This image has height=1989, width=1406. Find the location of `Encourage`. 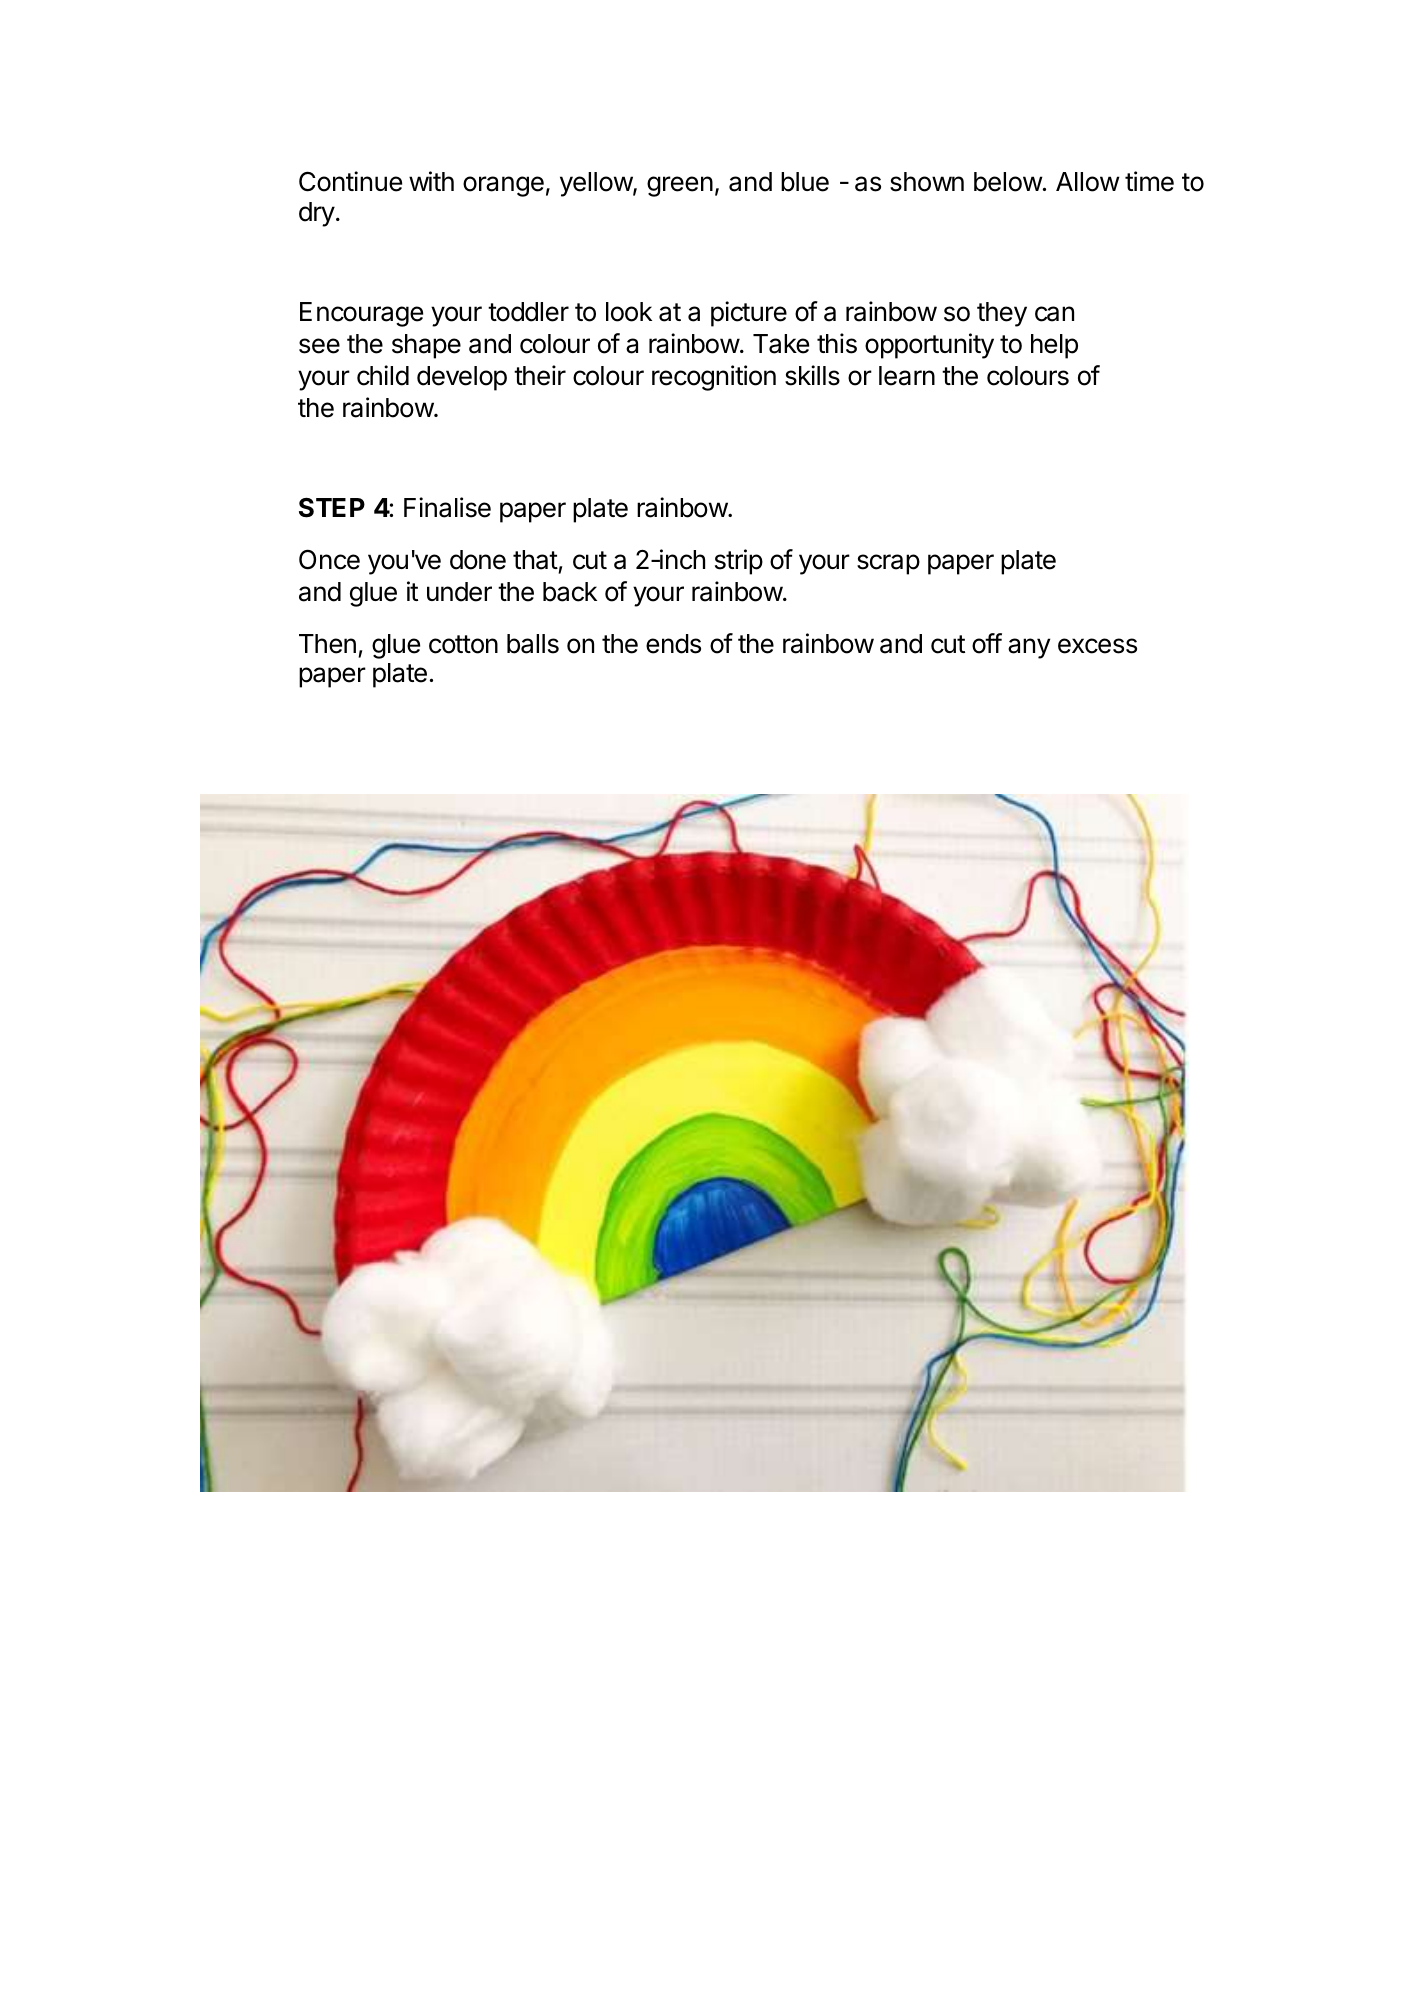

Encourage is located at coordinates (361, 314).
